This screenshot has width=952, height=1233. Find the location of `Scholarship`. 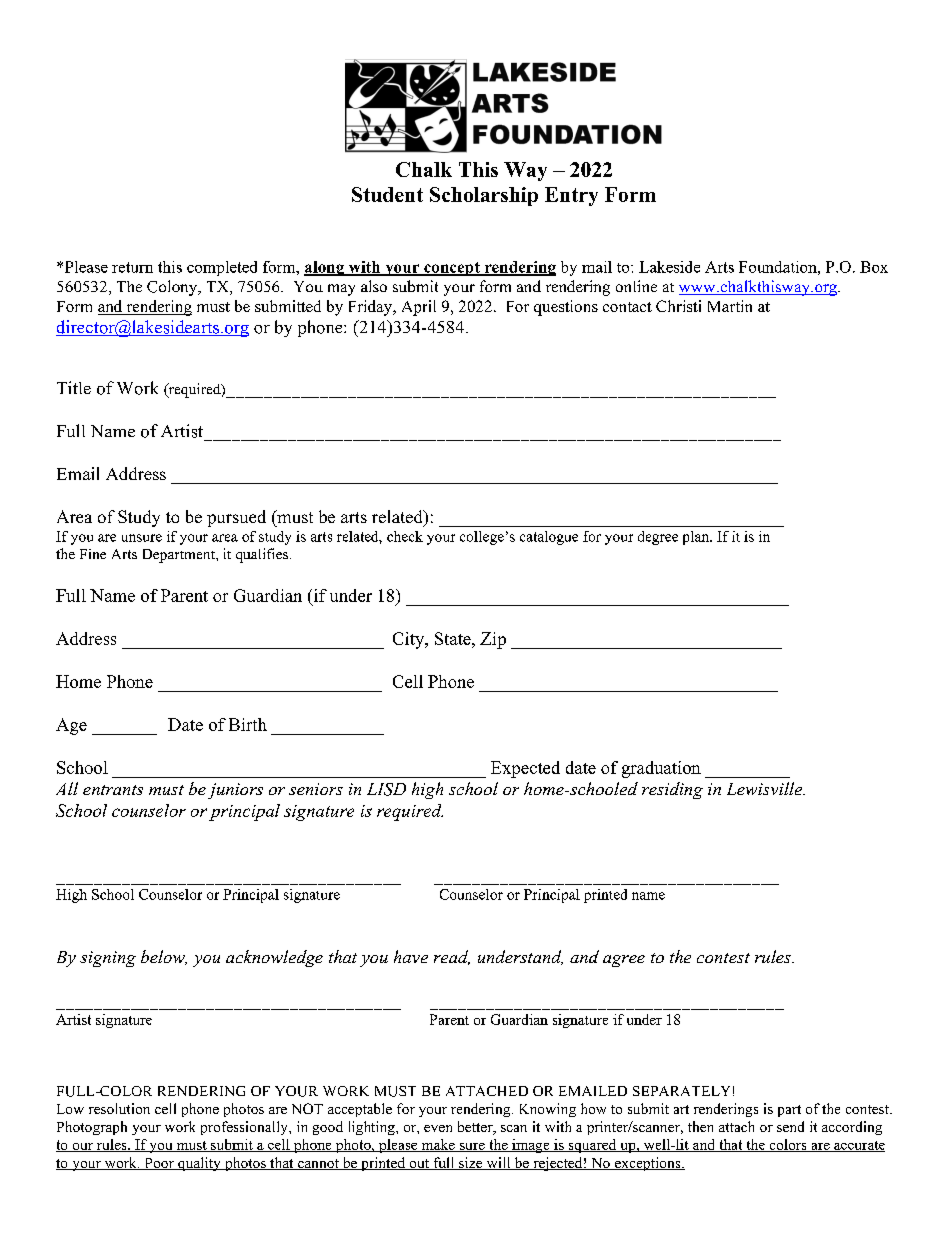

Scholarship is located at coordinates (484, 196).
